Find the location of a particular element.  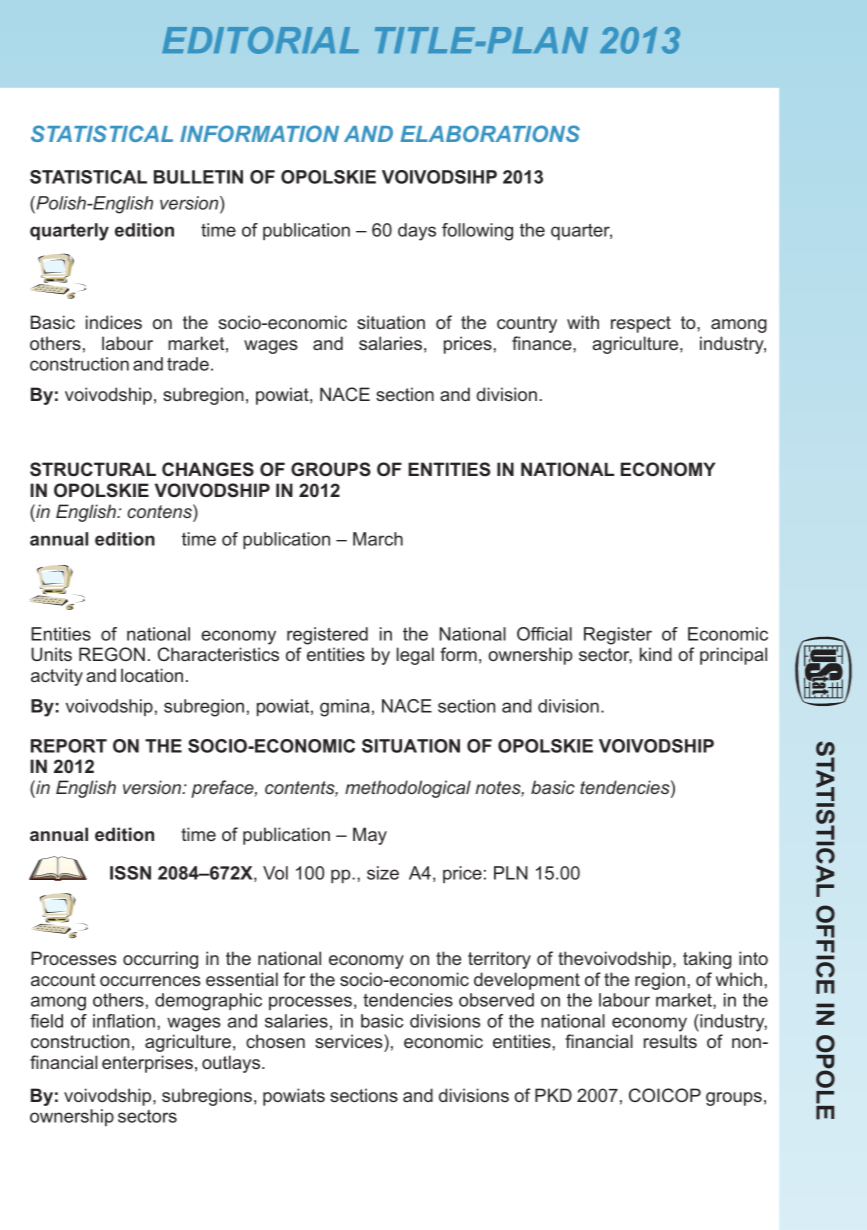

kind is located at coordinates (656, 654).
